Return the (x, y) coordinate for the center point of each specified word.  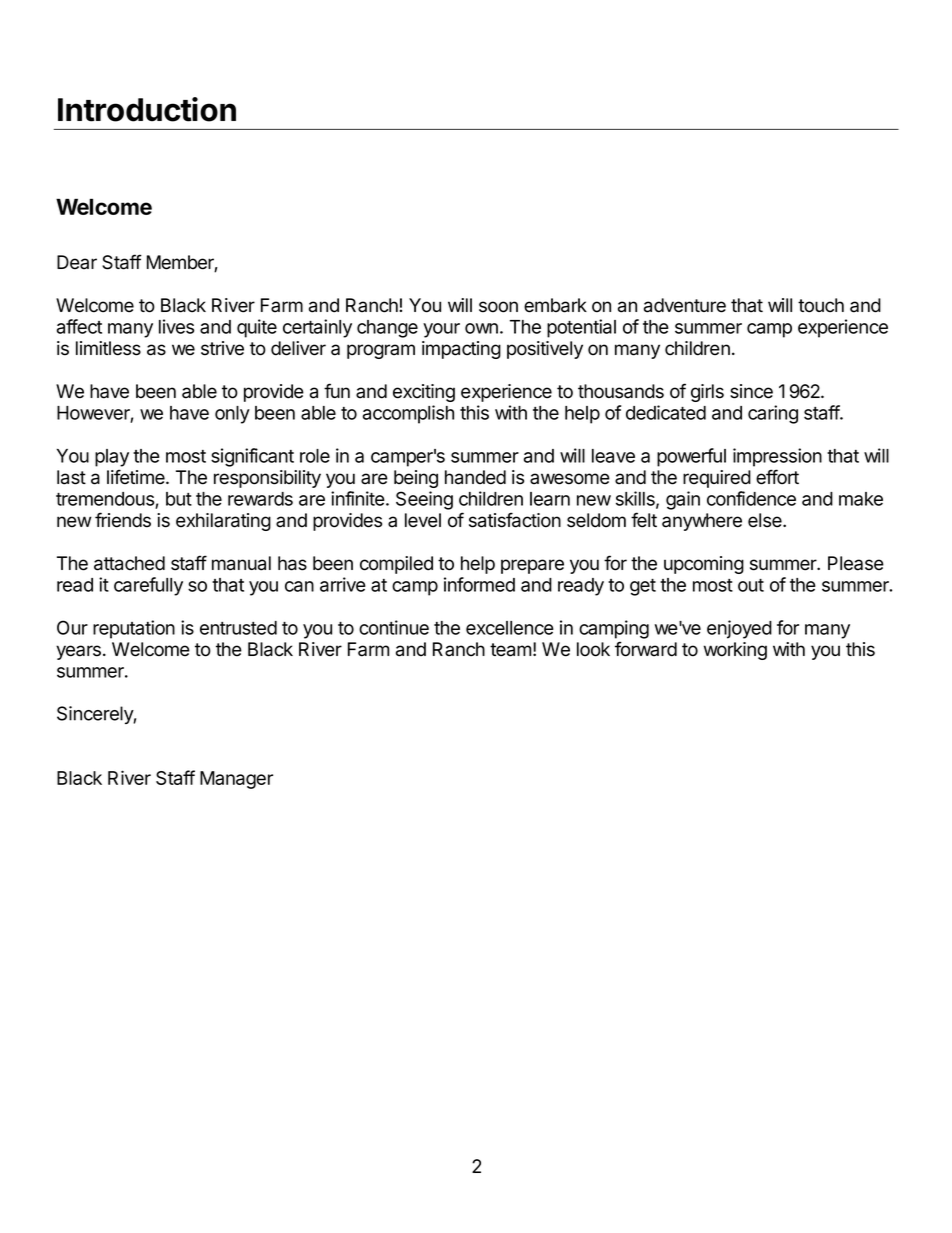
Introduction (147, 109)
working (735, 651)
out (751, 585)
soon (498, 307)
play (112, 458)
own (481, 328)
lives (176, 326)
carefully (148, 586)
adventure (685, 305)
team (510, 650)
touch (821, 305)
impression (777, 457)
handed (475, 477)
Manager (236, 780)
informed (479, 584)
